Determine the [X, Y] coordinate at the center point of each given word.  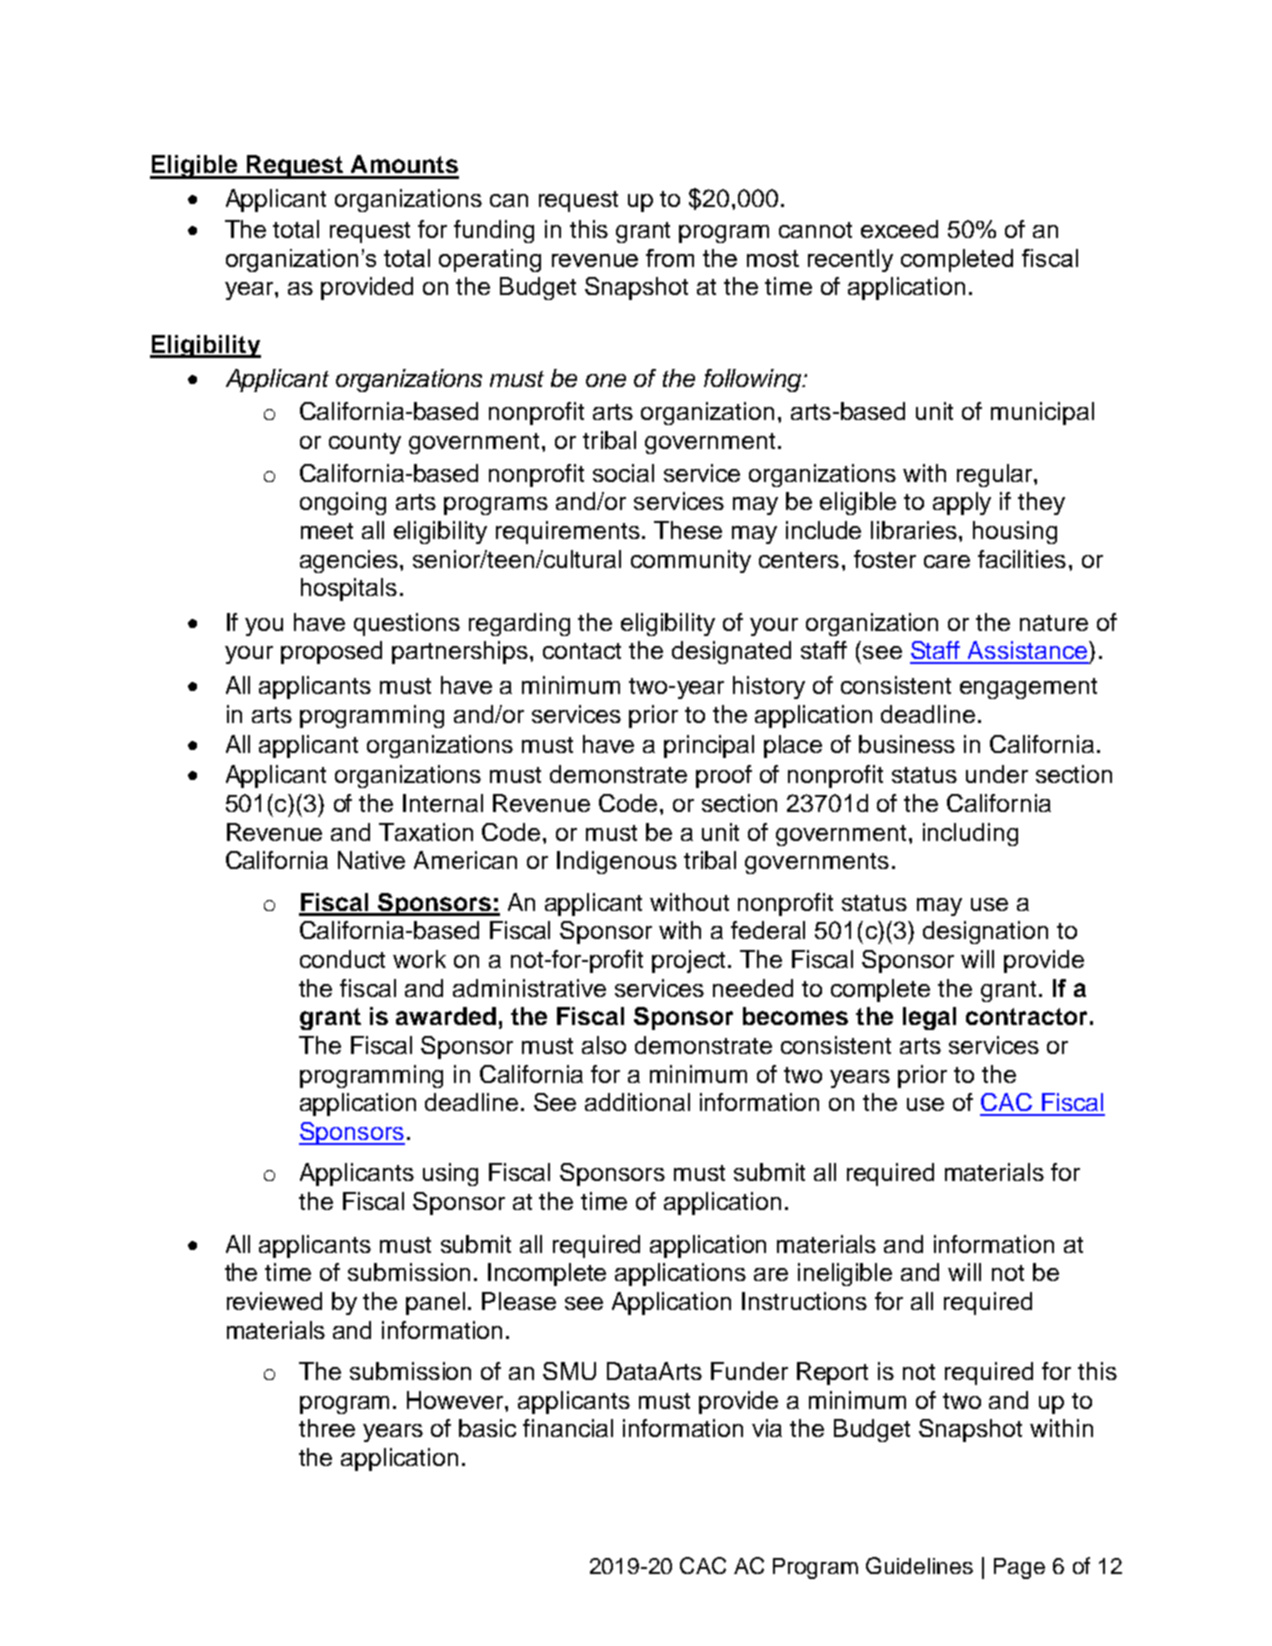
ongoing [343, 503]
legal [929, 1018]
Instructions [804, 1301]
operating [490, 260]
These [688, 530]
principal [709, 746]
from [670, 258]
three [327, 1428]
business [907, 744]
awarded [446, 1016]
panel [435, 1303]
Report [832, 1373]
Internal [443, 803]
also [604, 1045]
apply [962, 503]
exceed [899, 229]
